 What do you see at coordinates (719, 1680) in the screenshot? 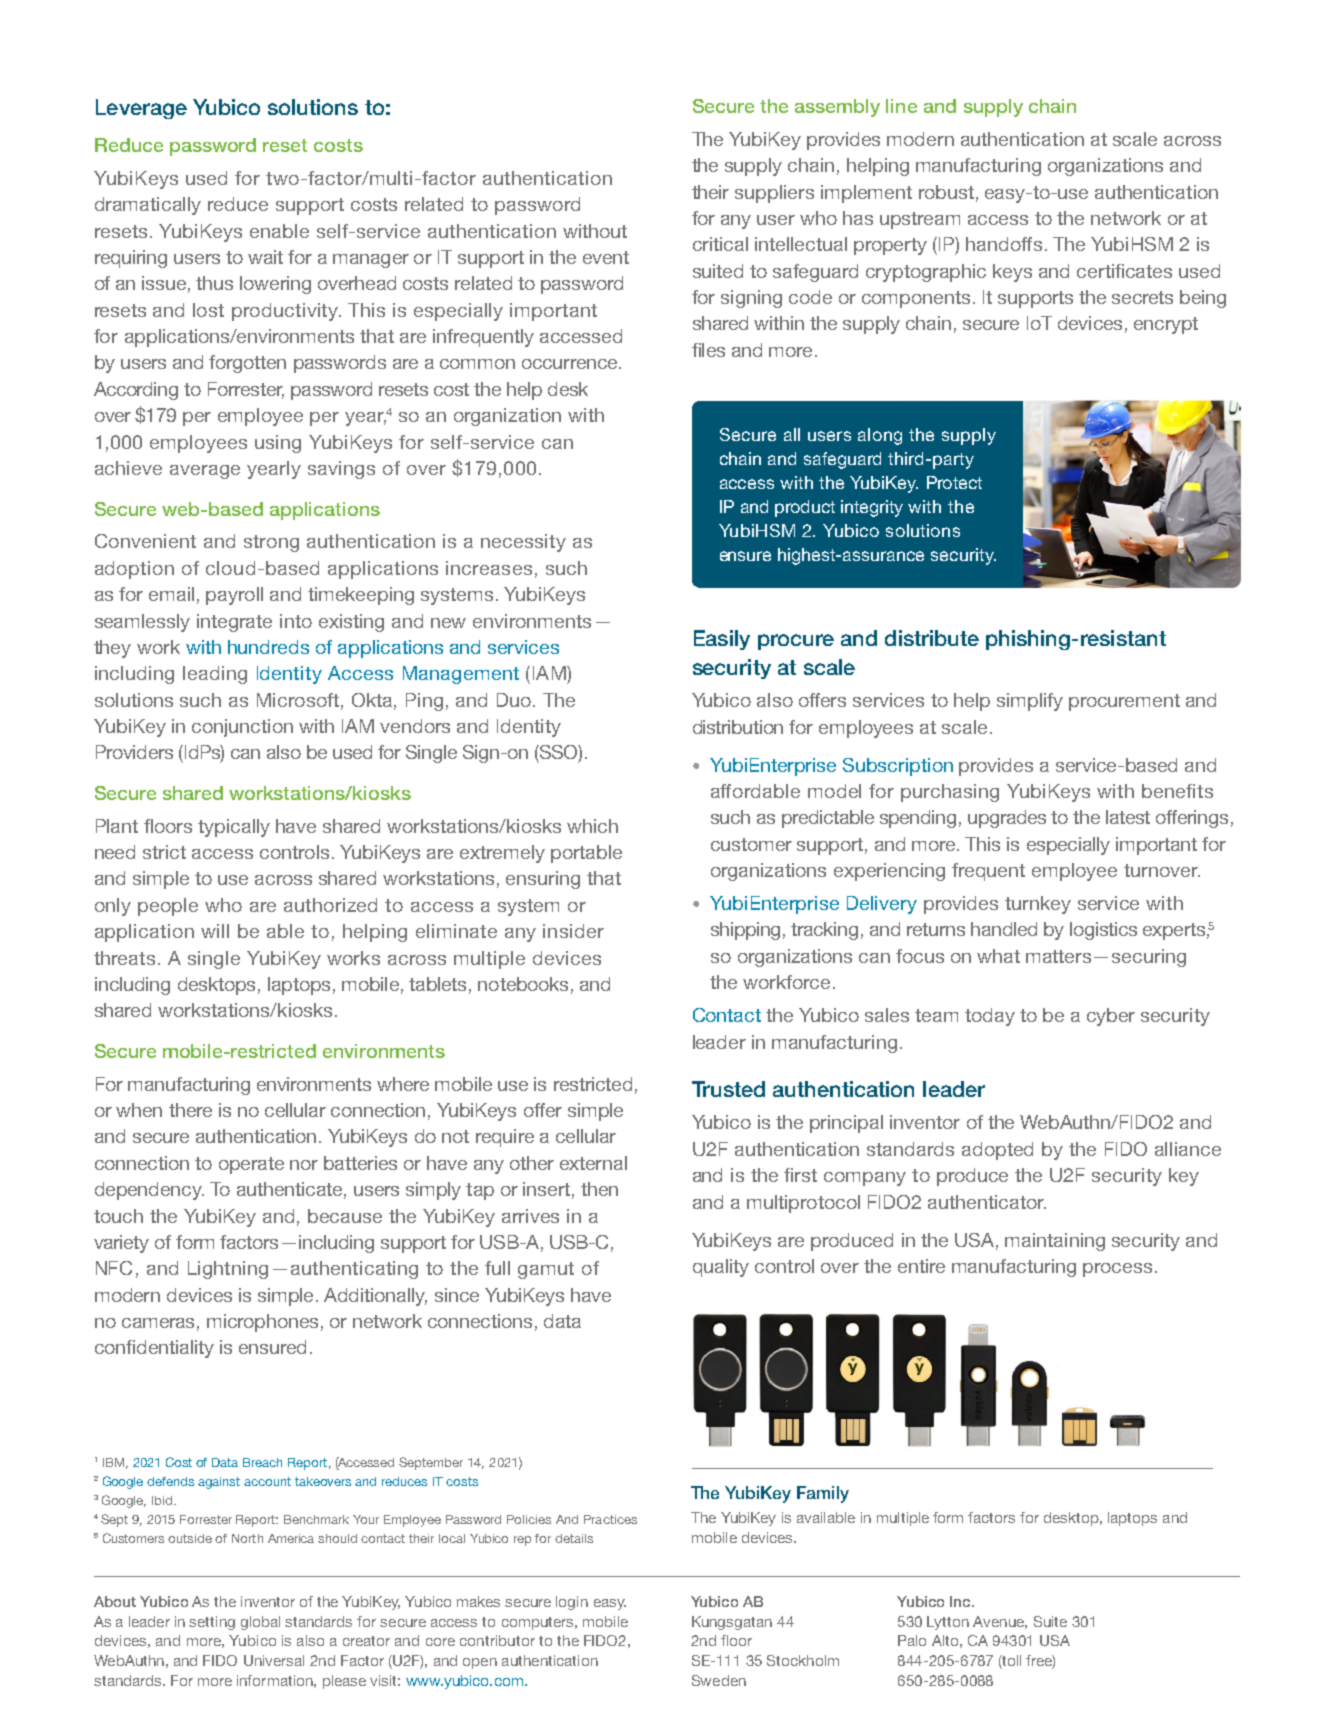
I see `Sweden` at bounding box center [719, 1680].
